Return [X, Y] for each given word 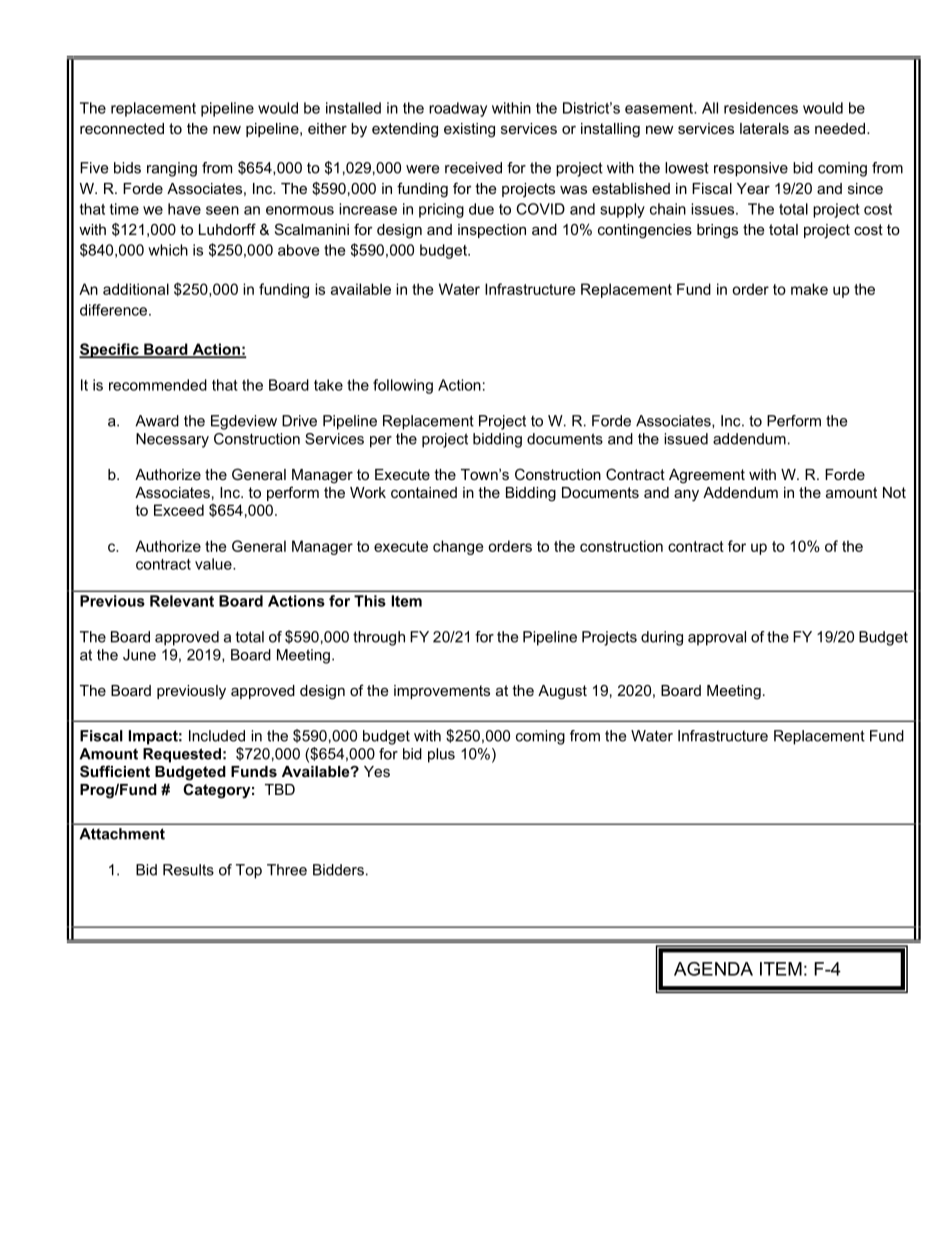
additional [136, 289]
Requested [182, 755]
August [562, 692]
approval [717, 638]
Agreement [707, 476]
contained [424, 492]
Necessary [172, 440]
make [809, 289]
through [379, 638]
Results [188, 870]
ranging [172, 169]
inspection [492, 231]
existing [469, 130]
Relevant [182, 601]
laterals [764, 128]
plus [441, 755]
